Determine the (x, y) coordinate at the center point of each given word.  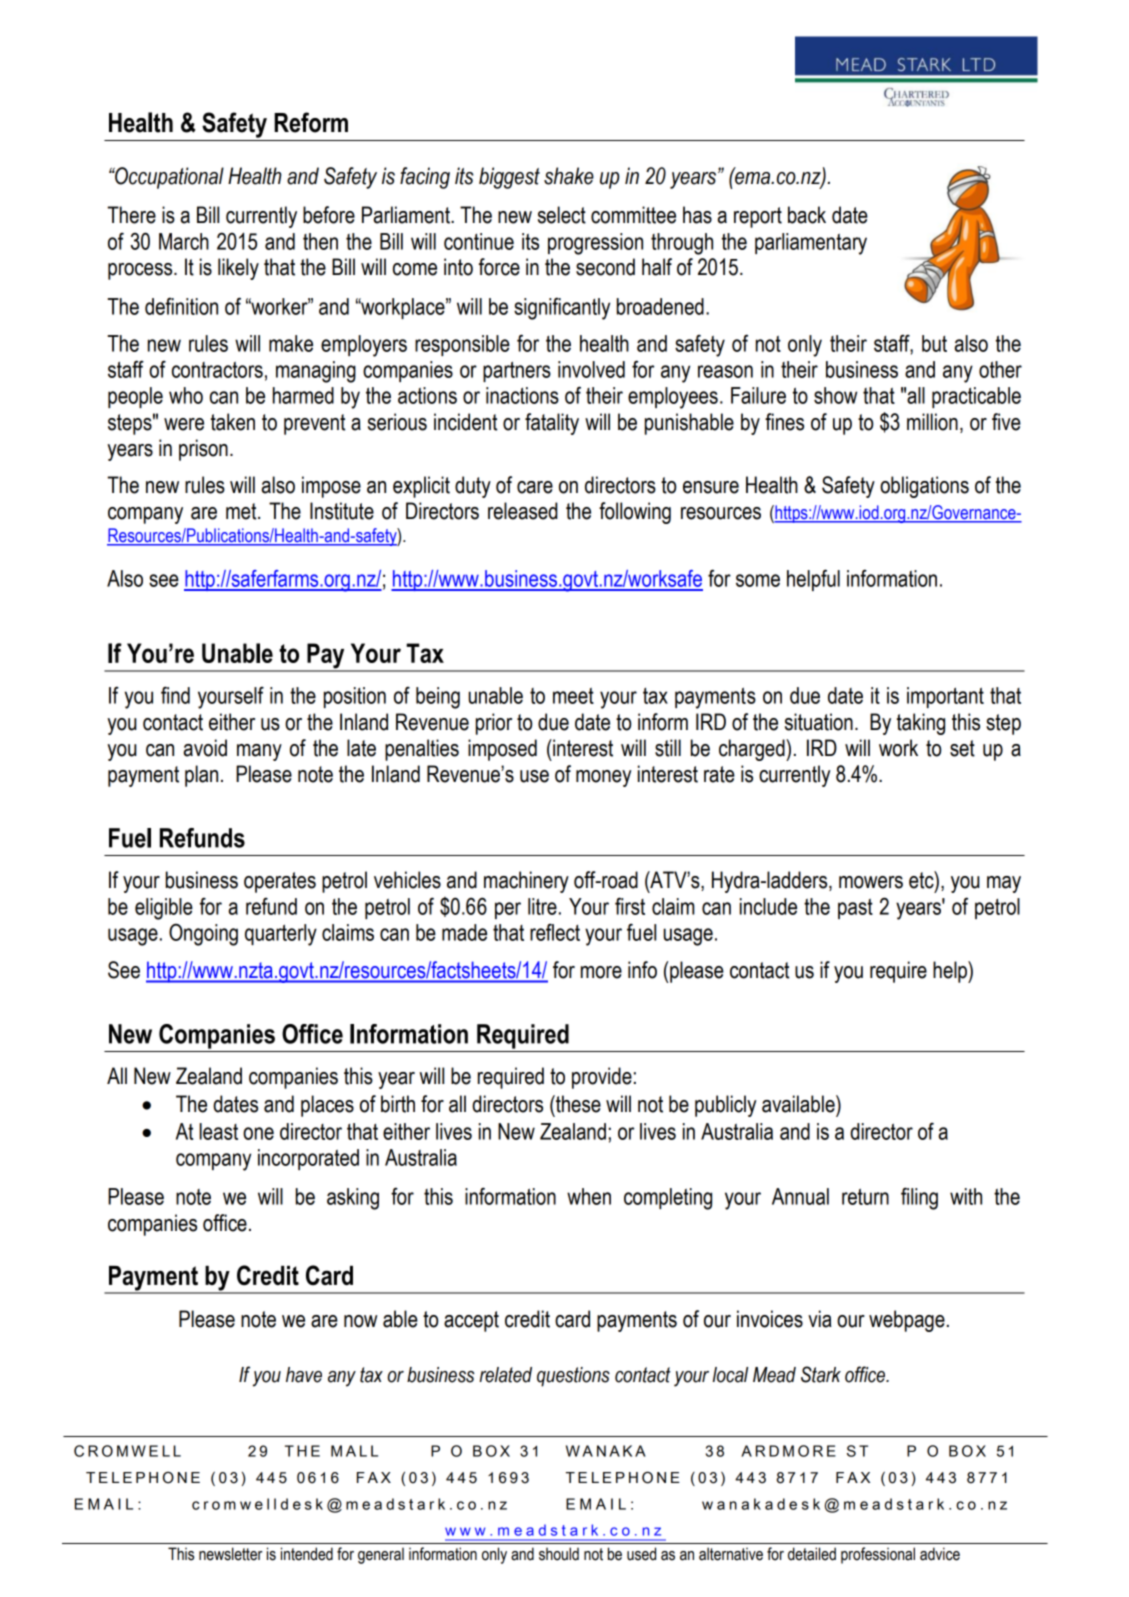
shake (569, 176)
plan (201, 776)
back (807, 215)
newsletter (231, 1554)
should (559, 1554)
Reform (311, 122)
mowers (871, 882)
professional (878, 1555)
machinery (526, 882)
